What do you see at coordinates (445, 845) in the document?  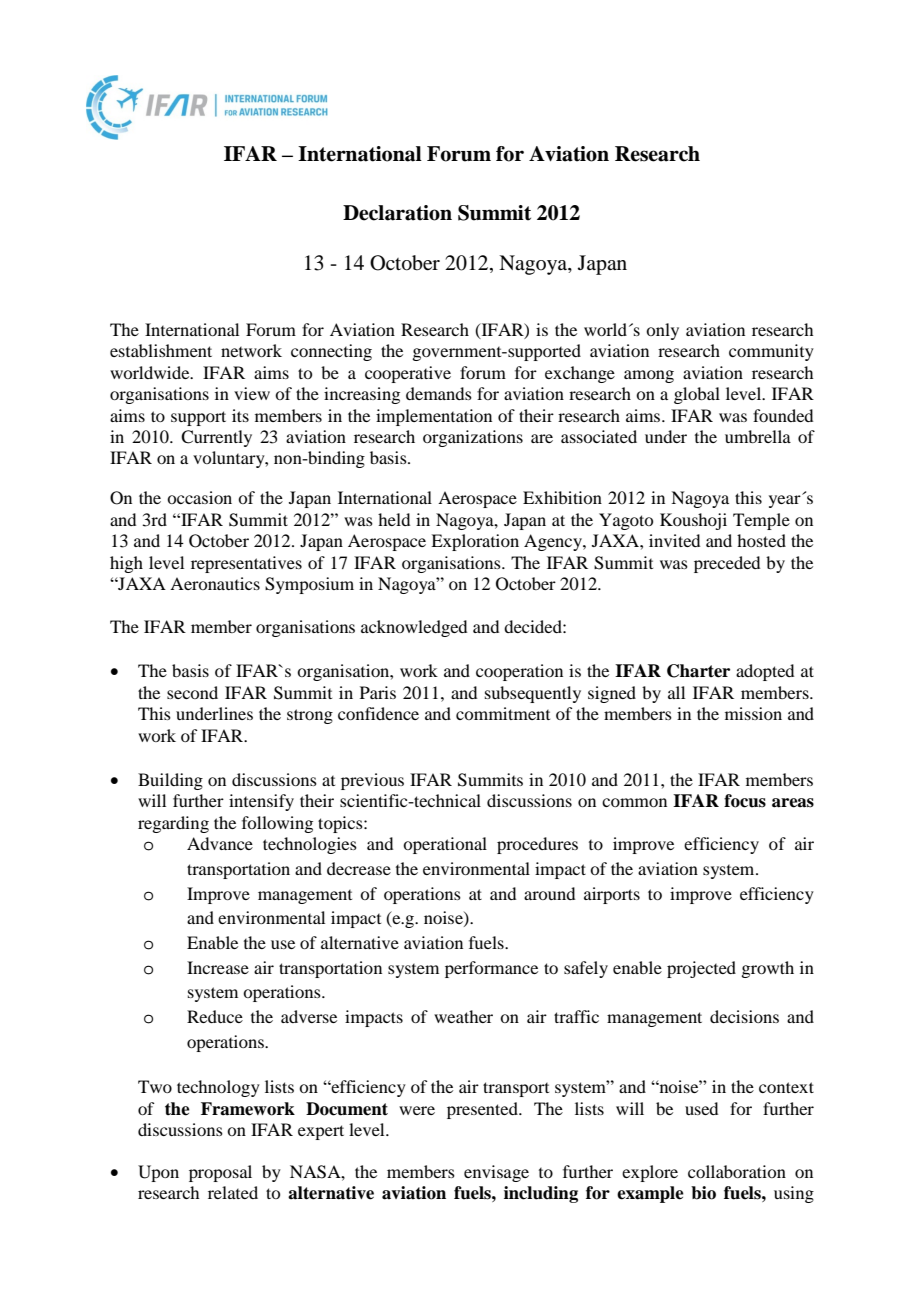 I see `operational` at bounding box center [445, 845].
